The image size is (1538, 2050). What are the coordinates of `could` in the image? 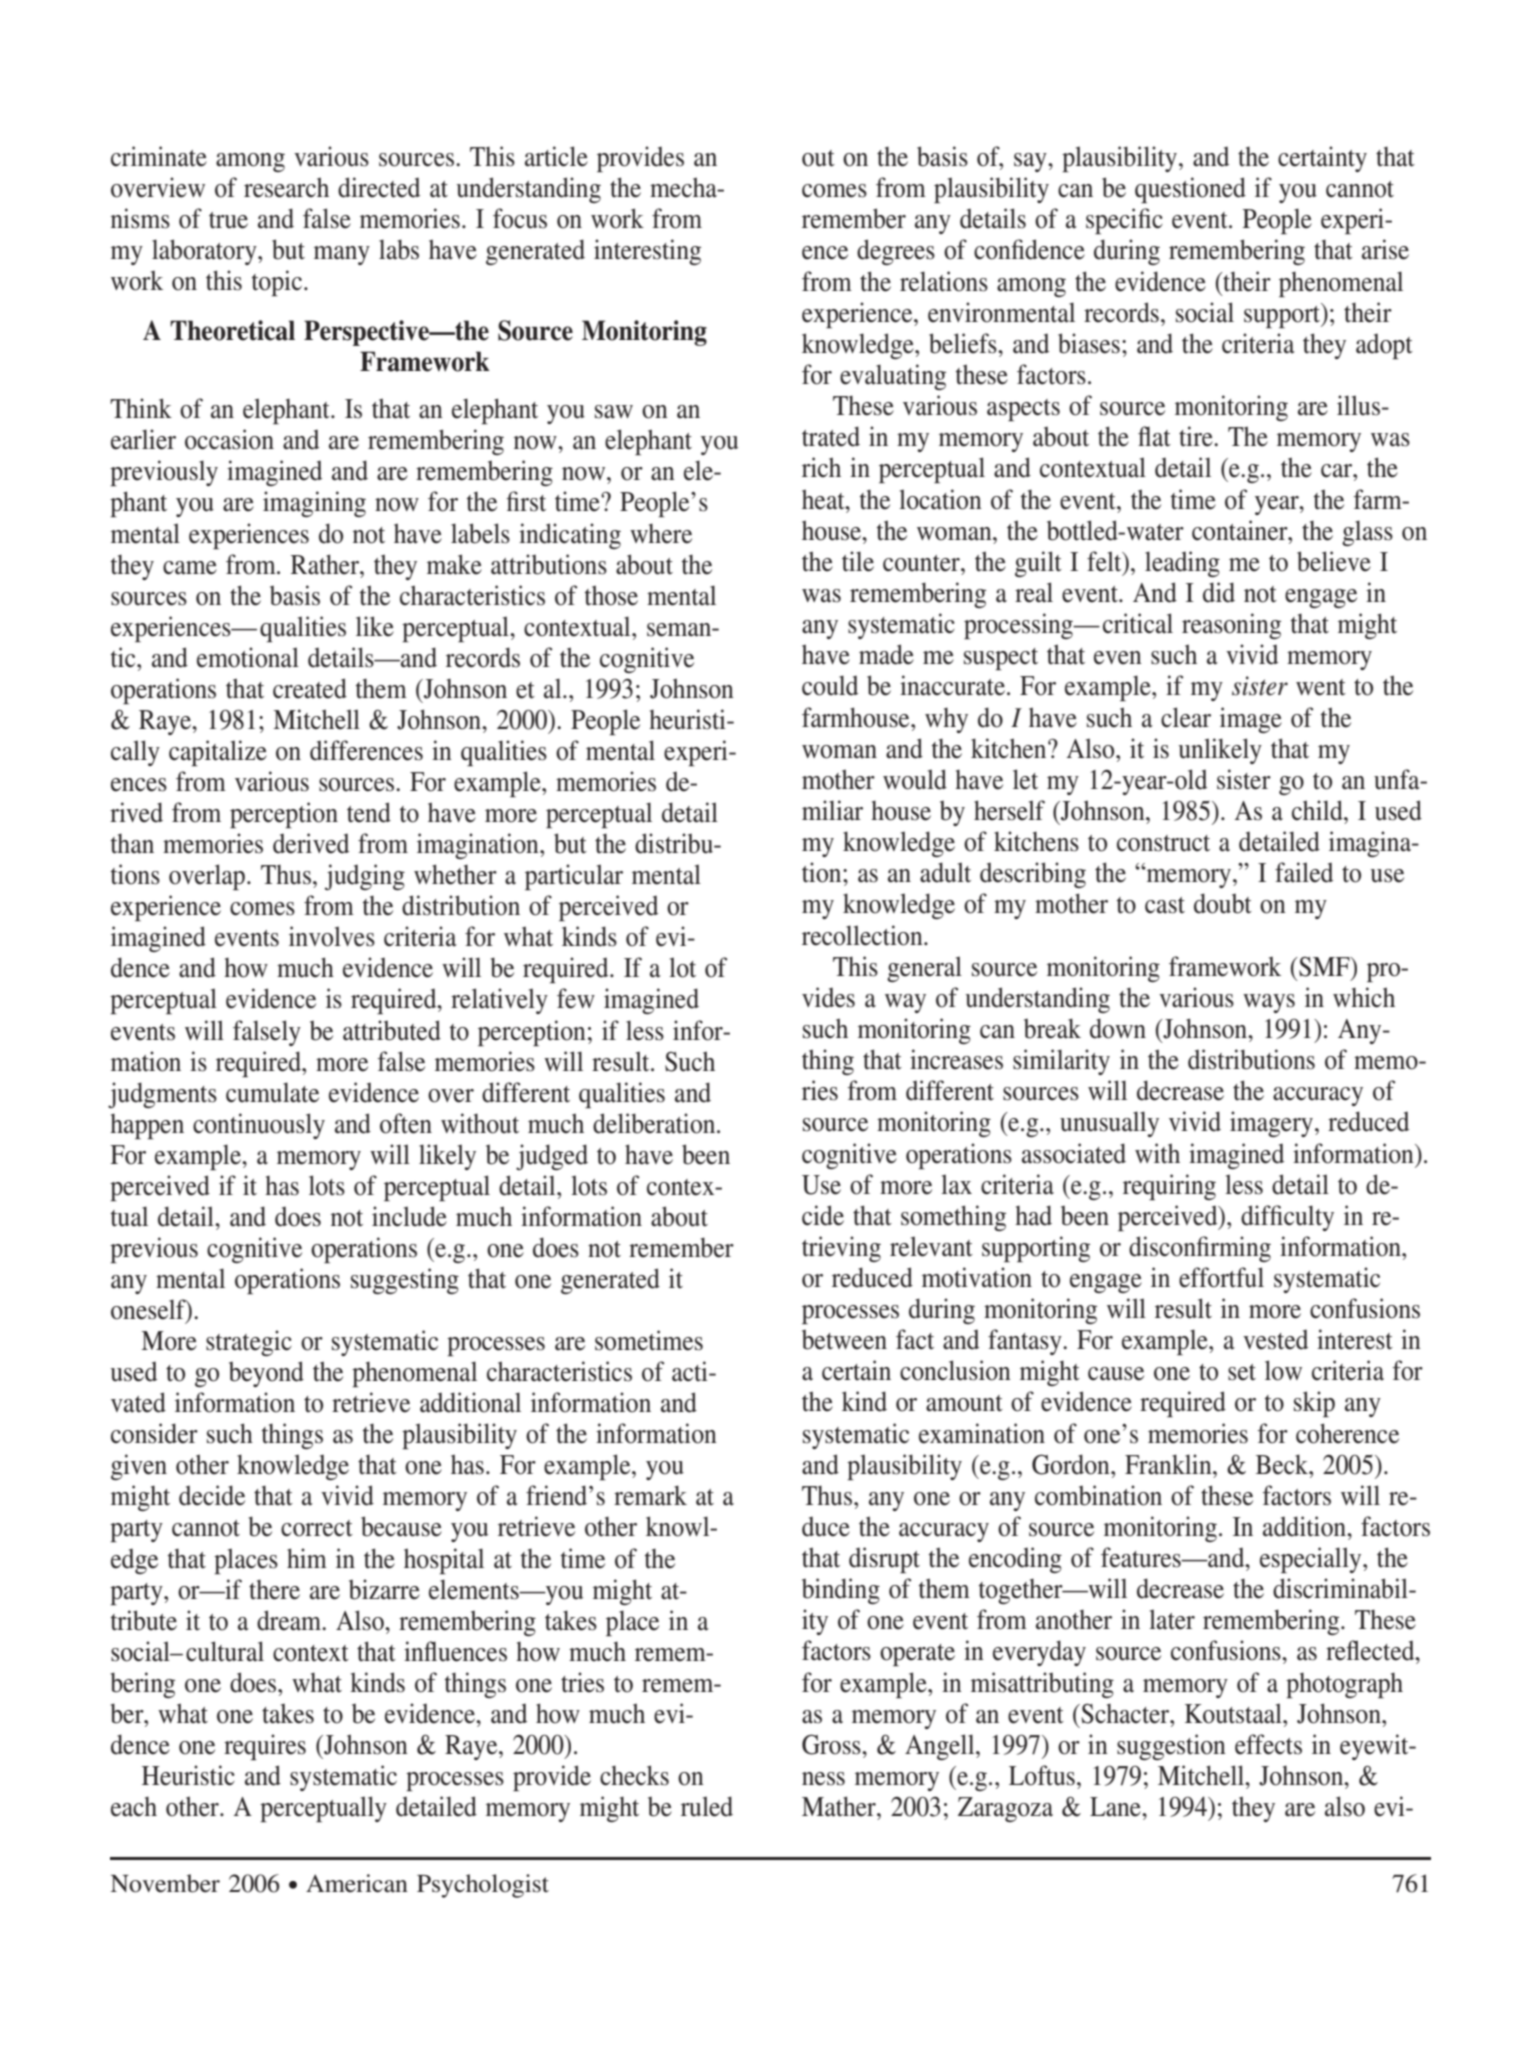 It's located at (830, 685).
